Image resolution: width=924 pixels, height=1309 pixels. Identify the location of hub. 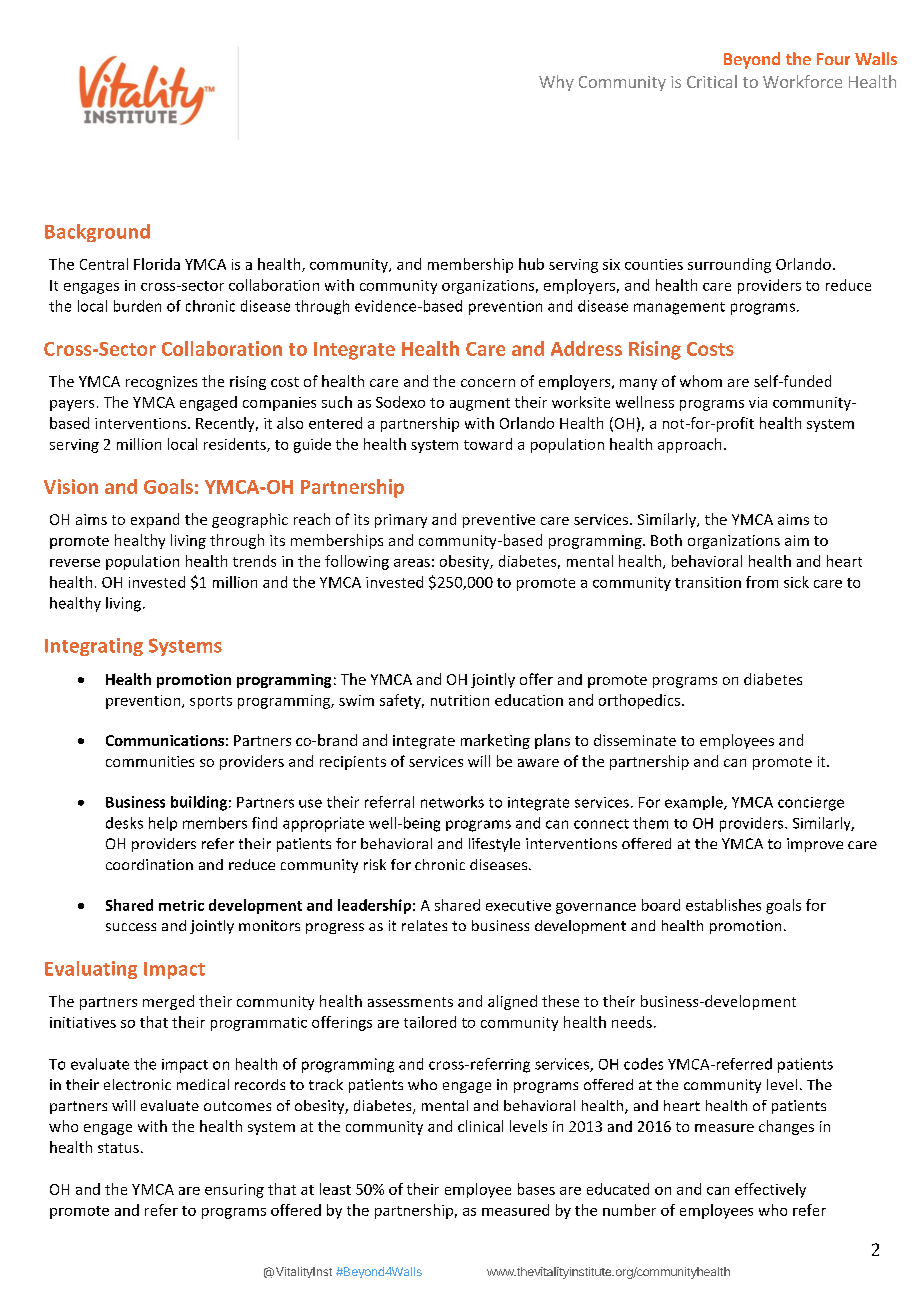
(531, 264).
